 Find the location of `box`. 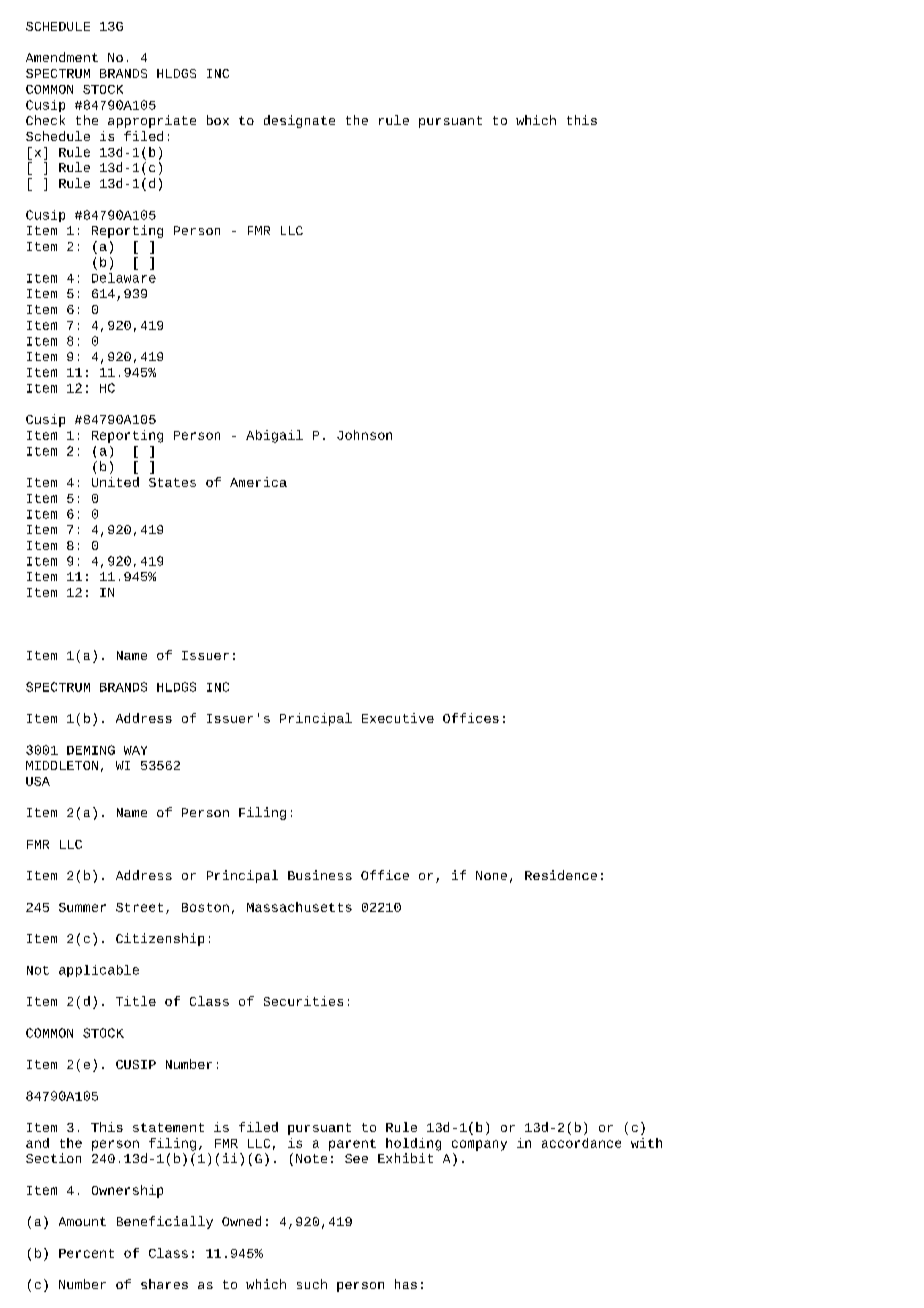

box is located at coordinates (218, 120).
